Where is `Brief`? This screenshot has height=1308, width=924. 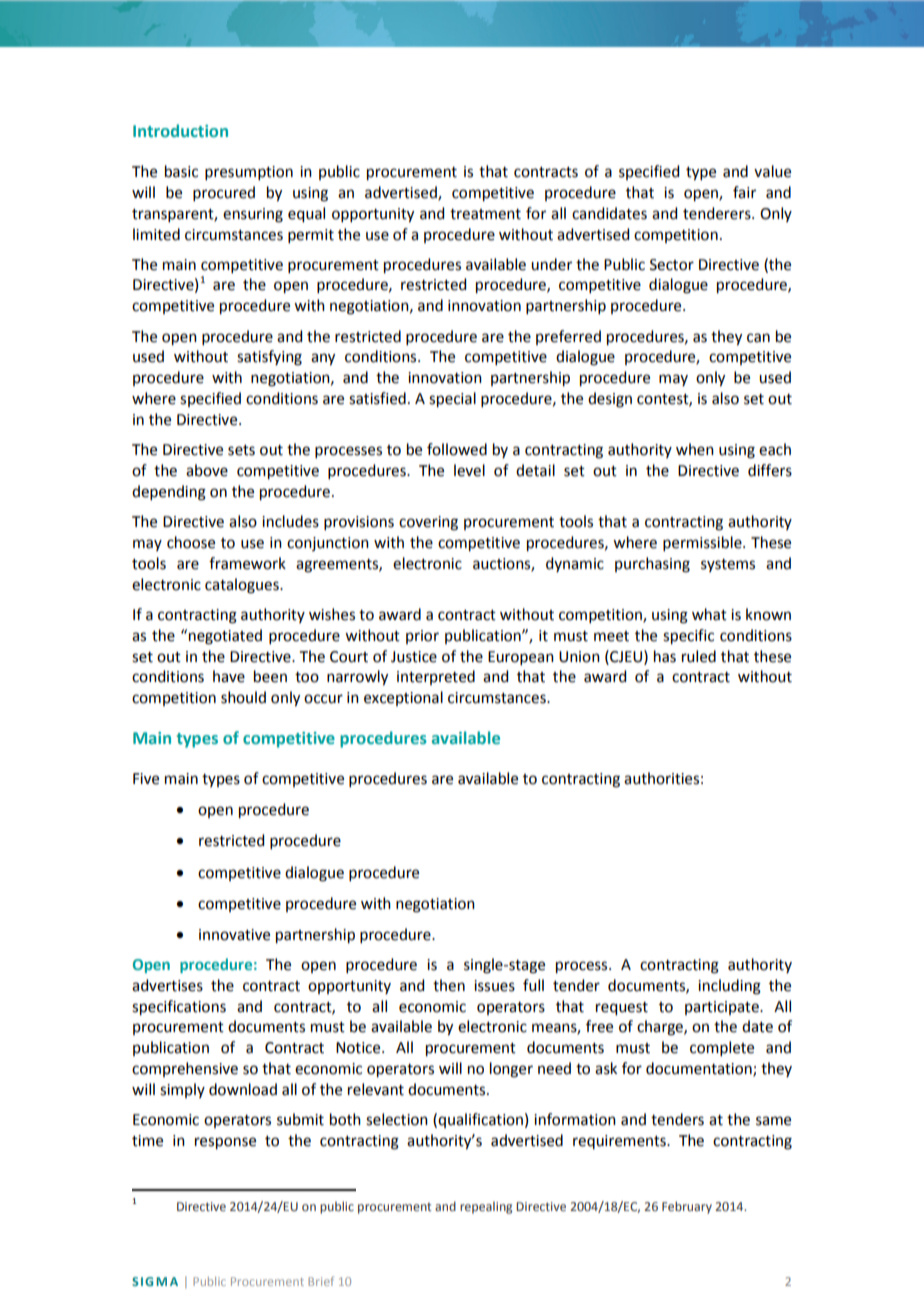
Brief is located at coordinates (321, 1281).
